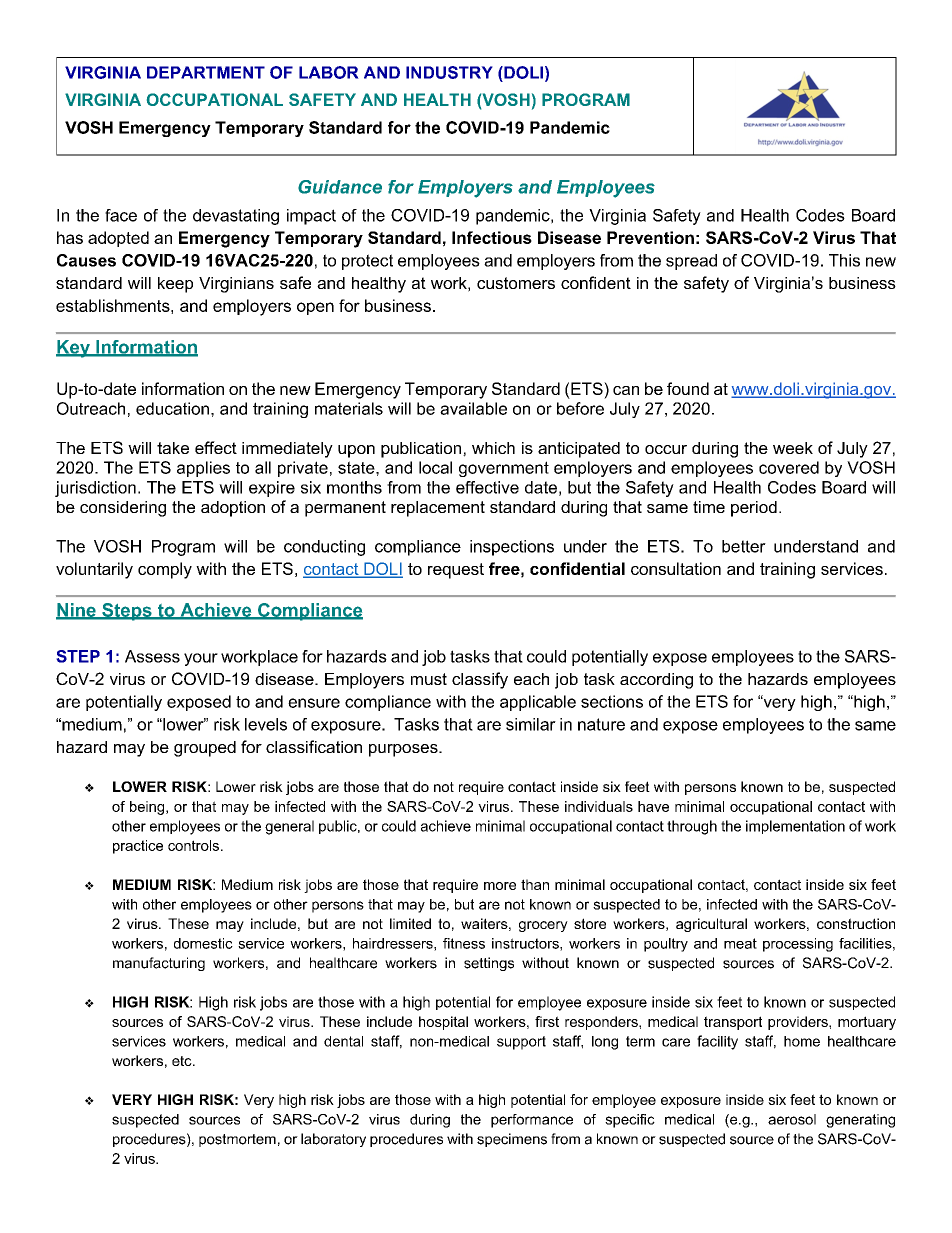 Image resolution: width=952 pixels, height=1233 pixels. What do you see at coordinates (449, 72) in the screenshot?
I see `INDUSTRY` at bounding box center [449, 72].
